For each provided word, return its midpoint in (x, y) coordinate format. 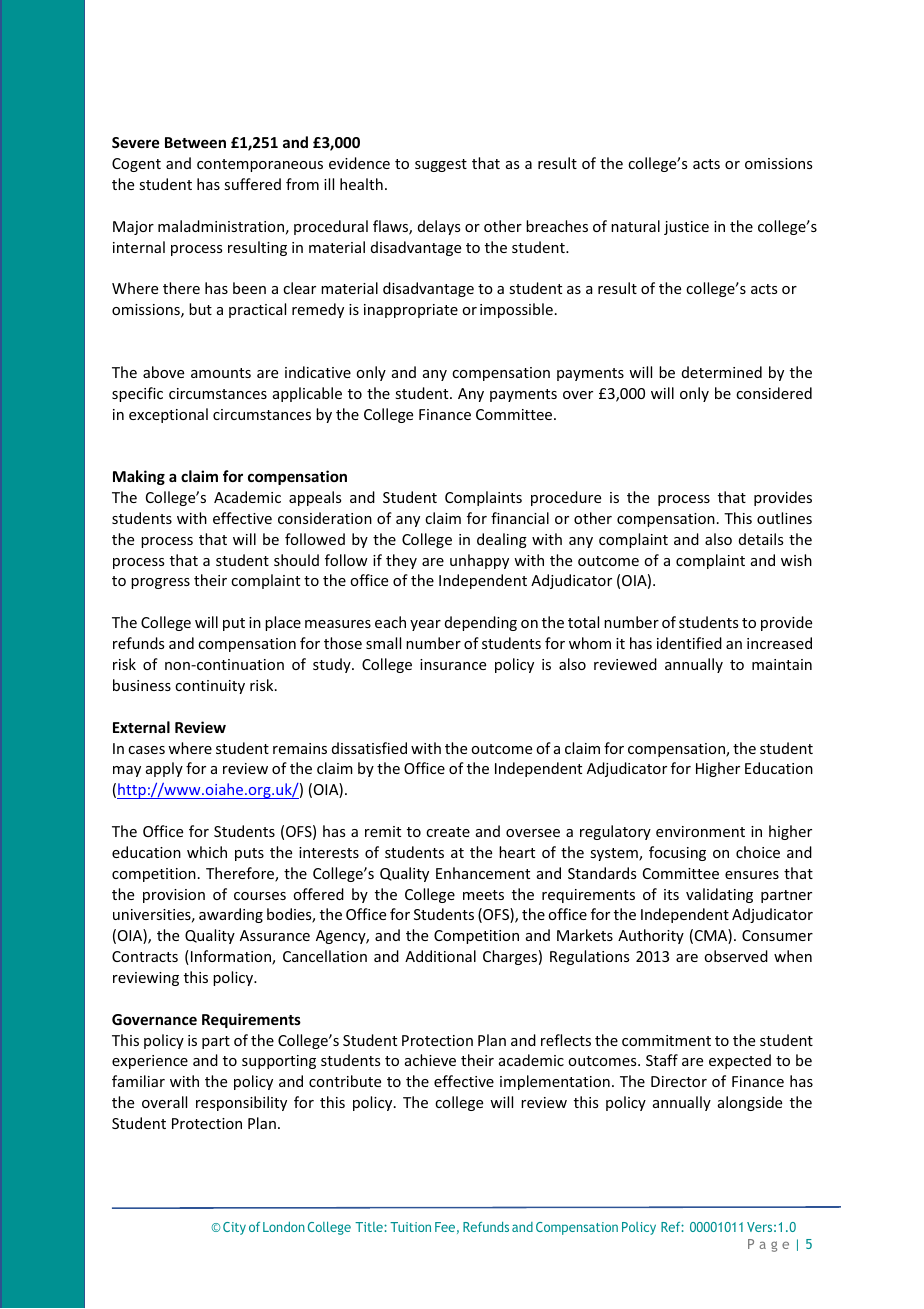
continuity (210, 687)
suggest (441, 165)
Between (195, 142)
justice (686, 228)
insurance (453, 664)
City (234, 1228)
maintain (782, 664)
